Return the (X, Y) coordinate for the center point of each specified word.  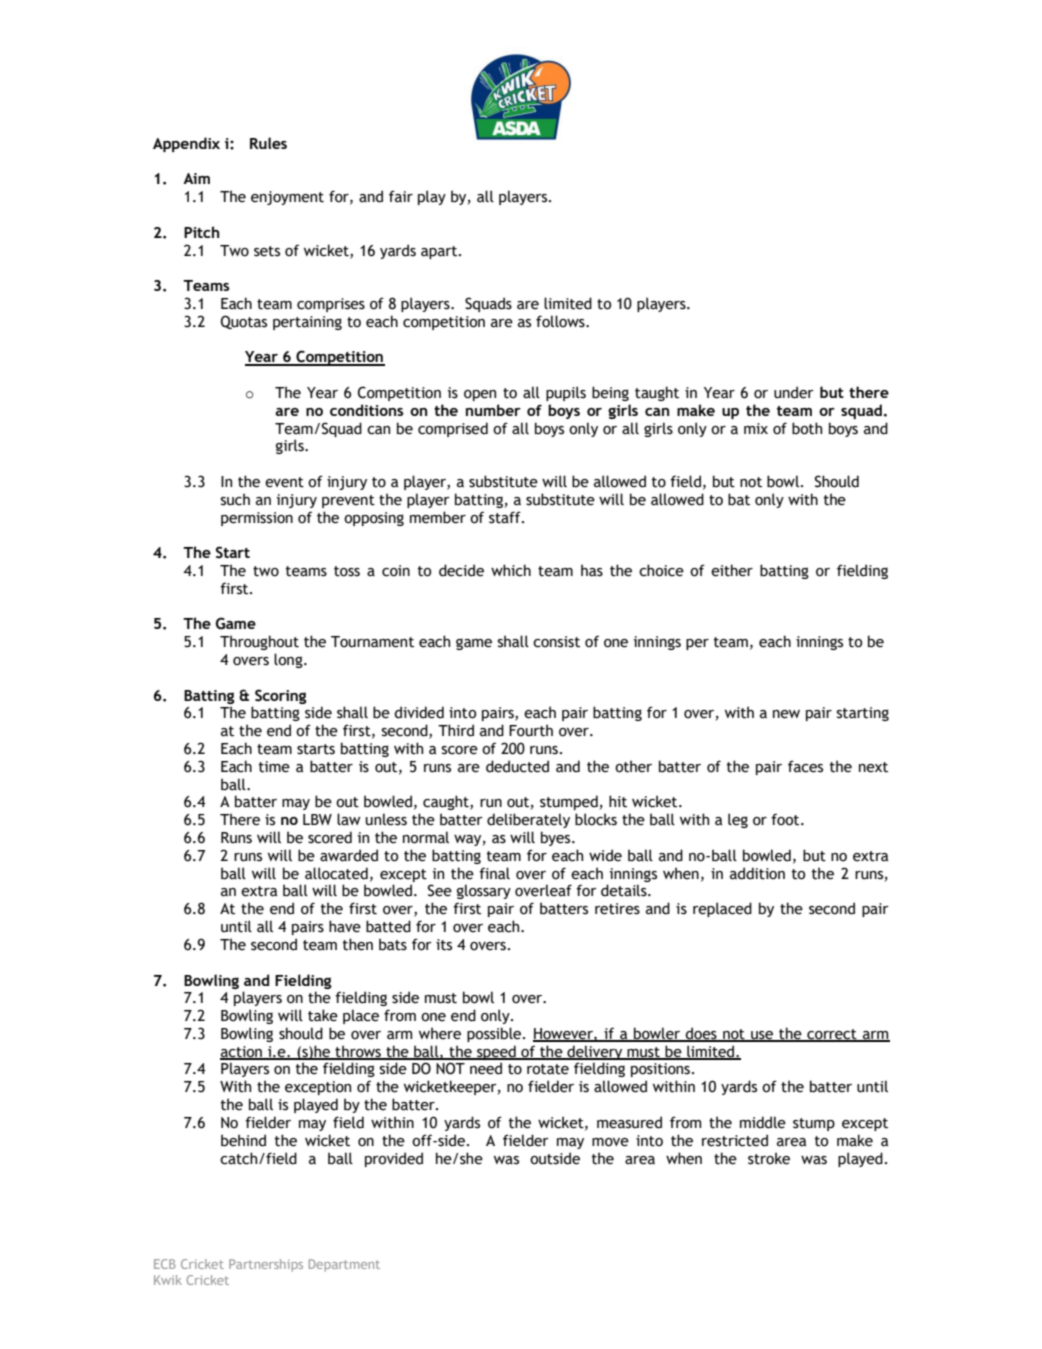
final (494, 873)
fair (401, 196)
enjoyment (287, 198)
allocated (336, 873)
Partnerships (266, 1265)
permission (257, 519)
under (794, 392)
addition (757, 873)
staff (506, 517)
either (732, 570)
